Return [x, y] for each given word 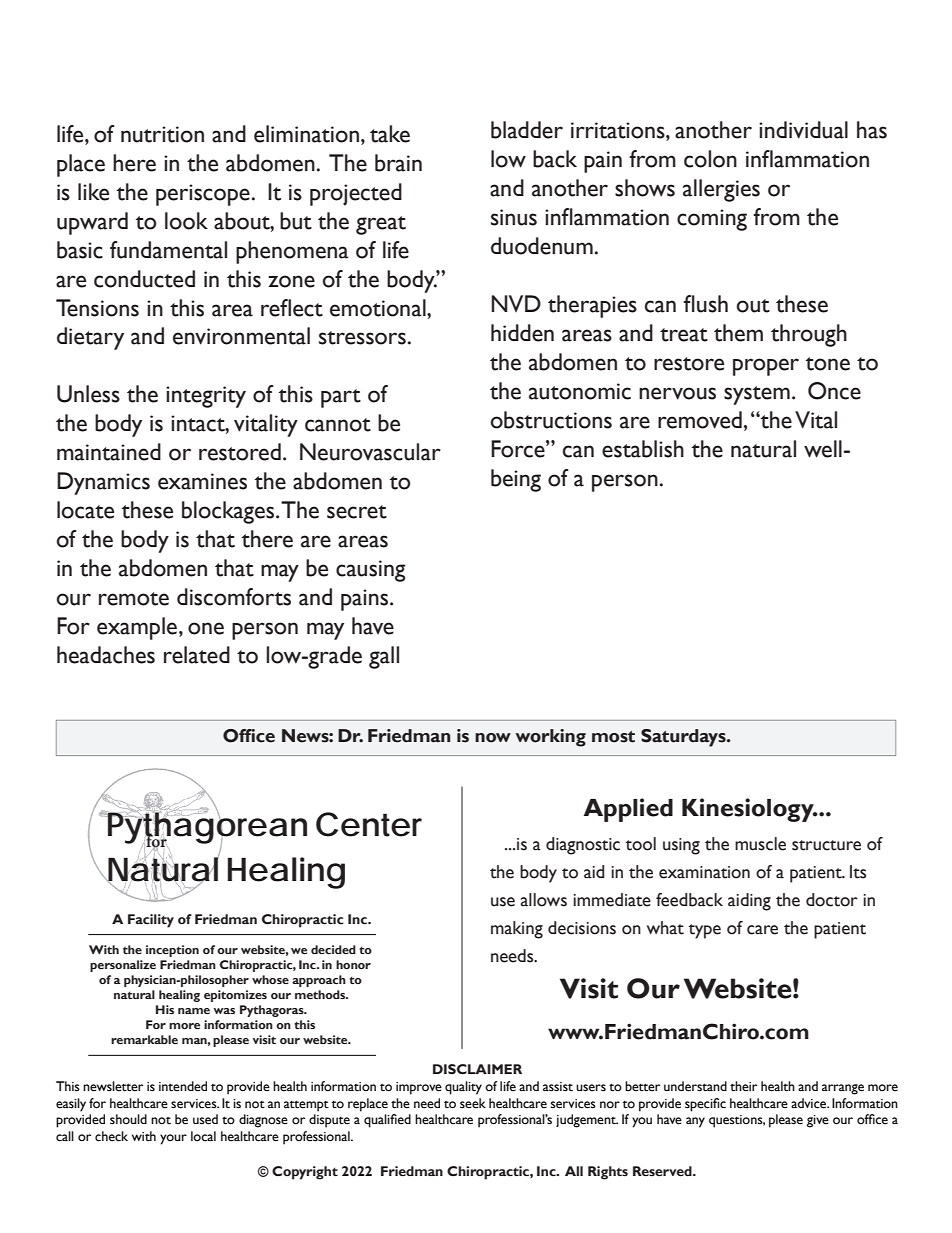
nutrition [162, 134]
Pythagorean [206, 828]
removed [700, 420]
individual [803, 130]
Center [369, 824]
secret [357, 512]
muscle [760, 844]
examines [202, 481]
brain [398, 163]
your [173, 1139]
